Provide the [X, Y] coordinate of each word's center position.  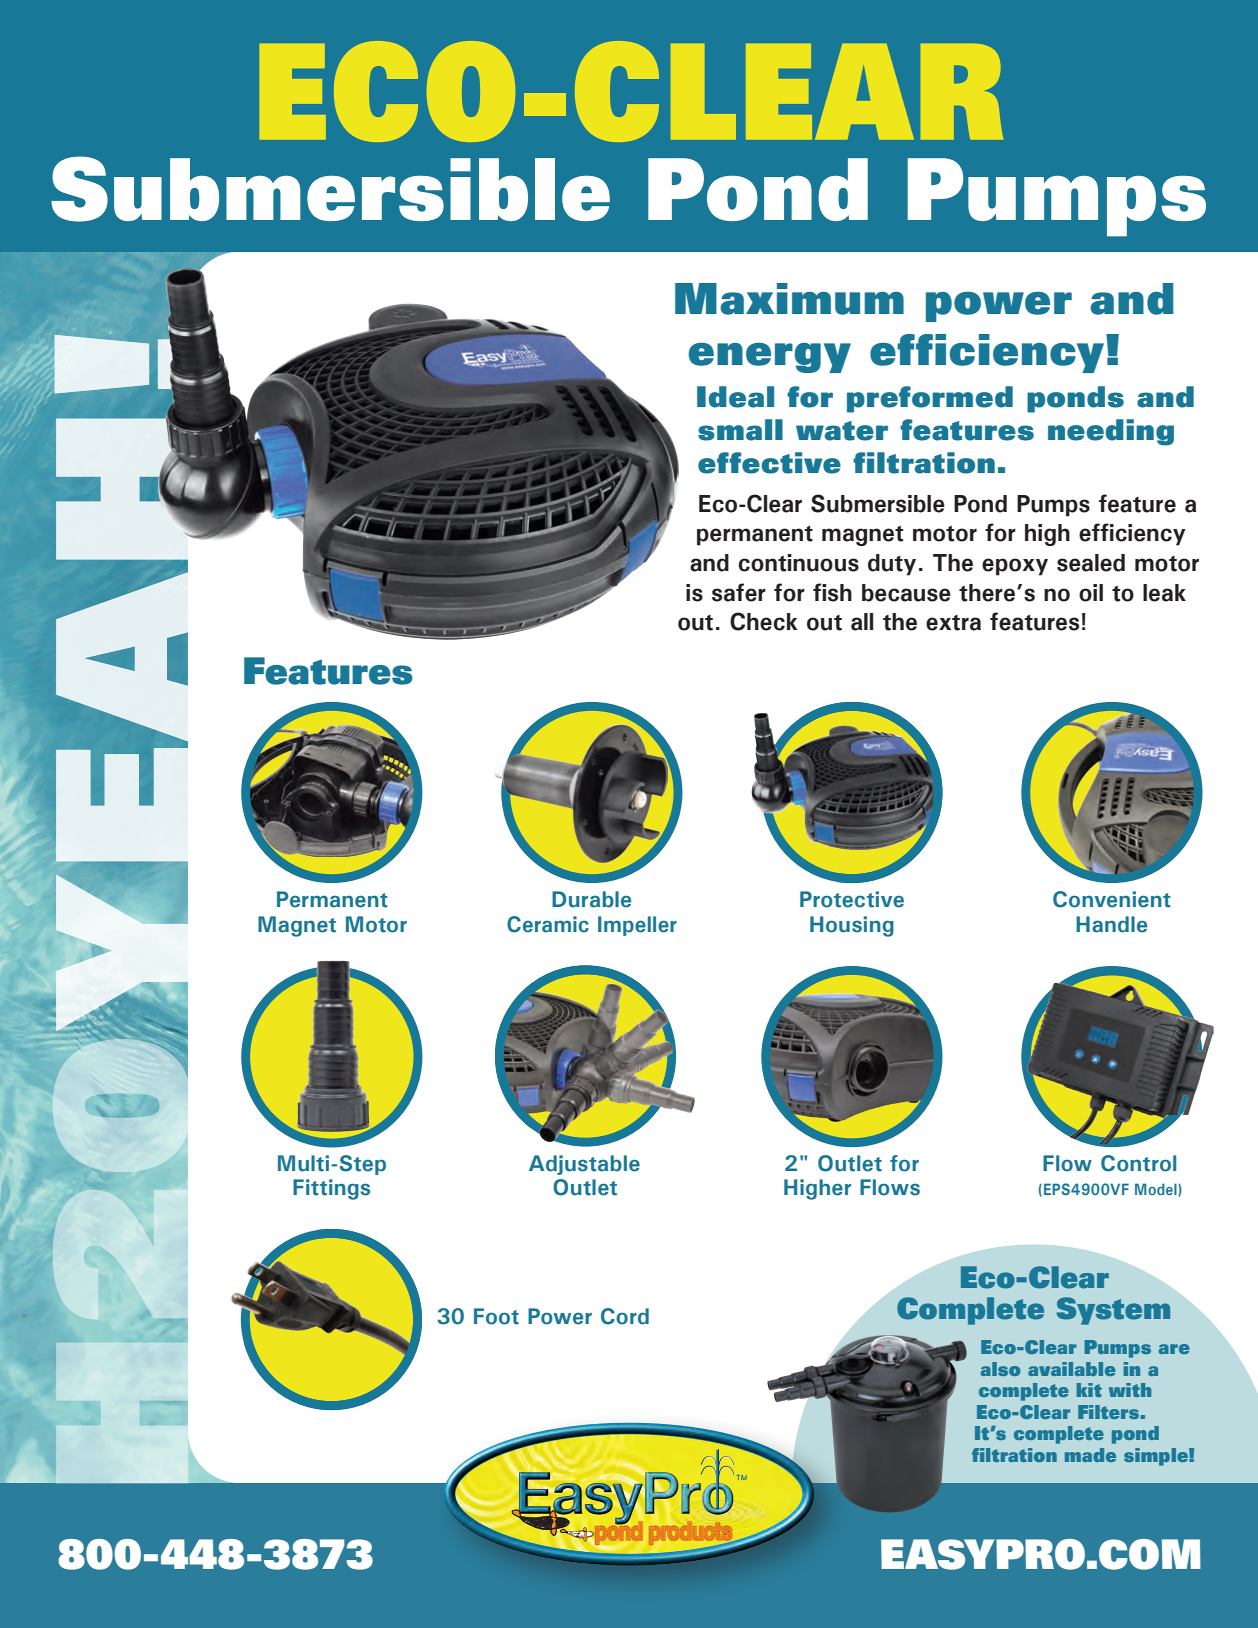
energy [770, 358]
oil [1091, 593]
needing [1111, 432]
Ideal [735, 397]
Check [763, 621]
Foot [496, 1316]
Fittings [331, 1189]
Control [1138, 1163]
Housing [852, 926]
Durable [591, 899]
